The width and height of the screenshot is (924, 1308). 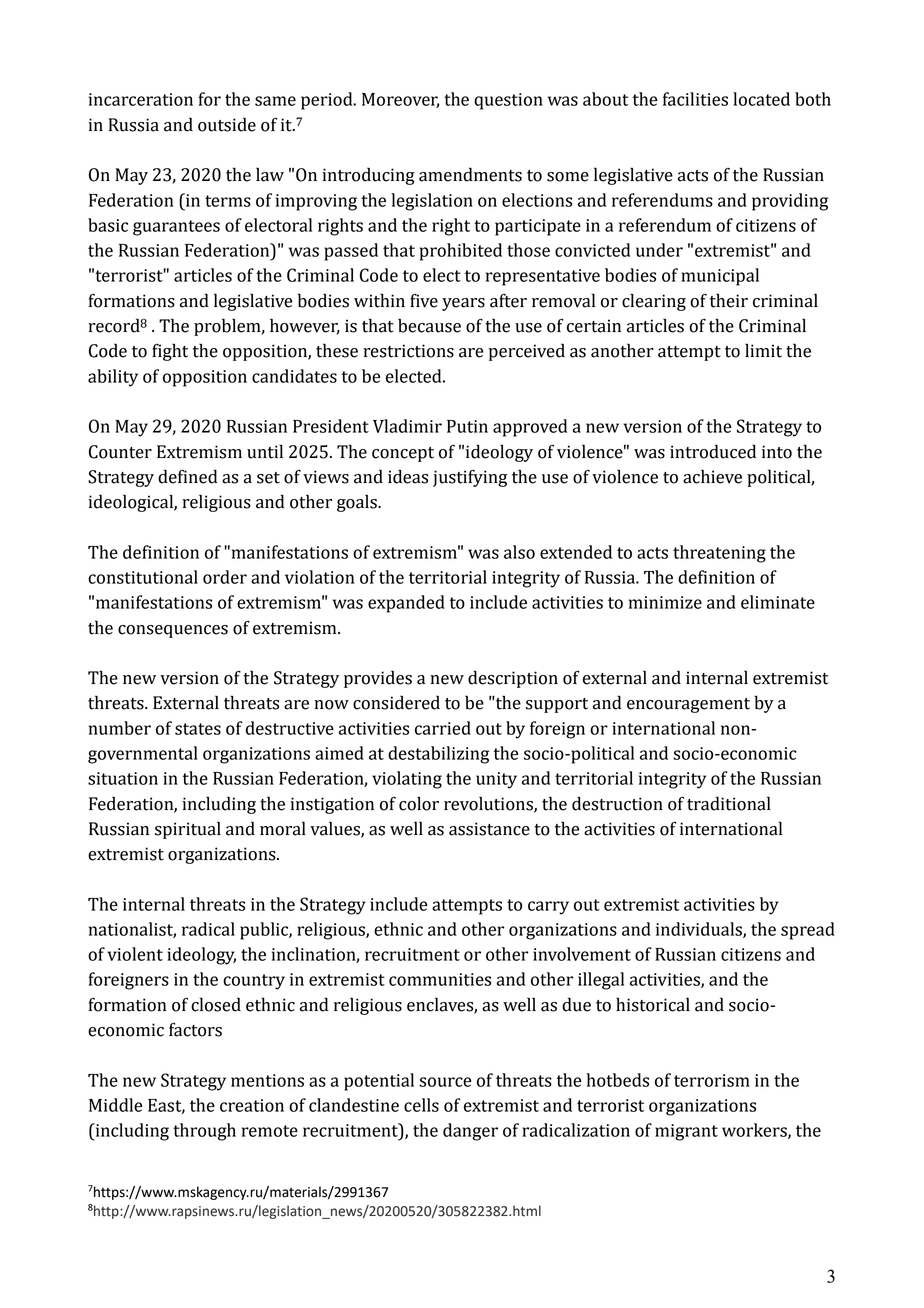 What do you see at coordinates (227, 124) in the screenshot?
I see `outside` at bounding box center [227, 124].
